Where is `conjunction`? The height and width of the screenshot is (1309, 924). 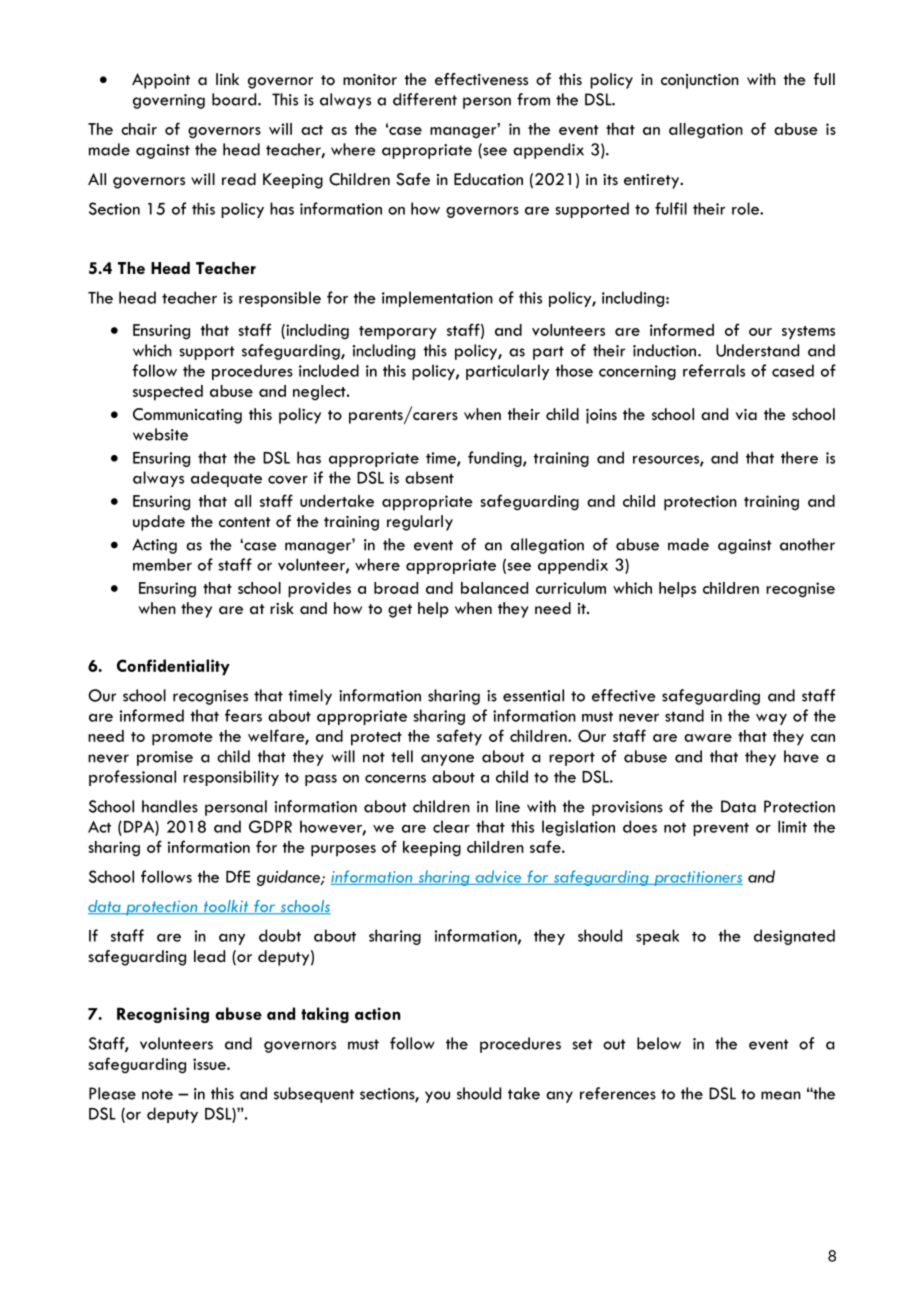 conjunction is located at coordinates (700, 81).
